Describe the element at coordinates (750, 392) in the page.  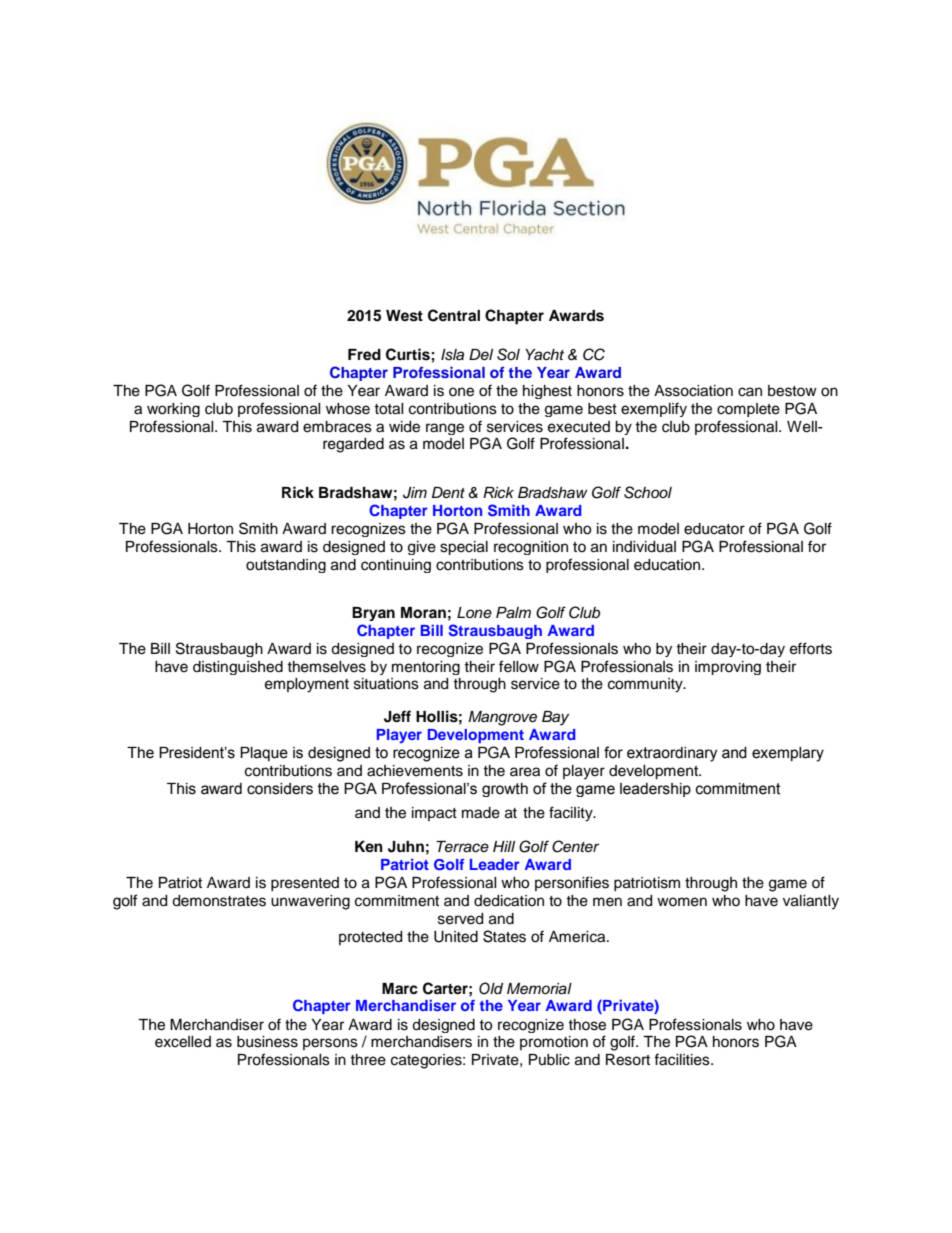
I see `can` at that location.
